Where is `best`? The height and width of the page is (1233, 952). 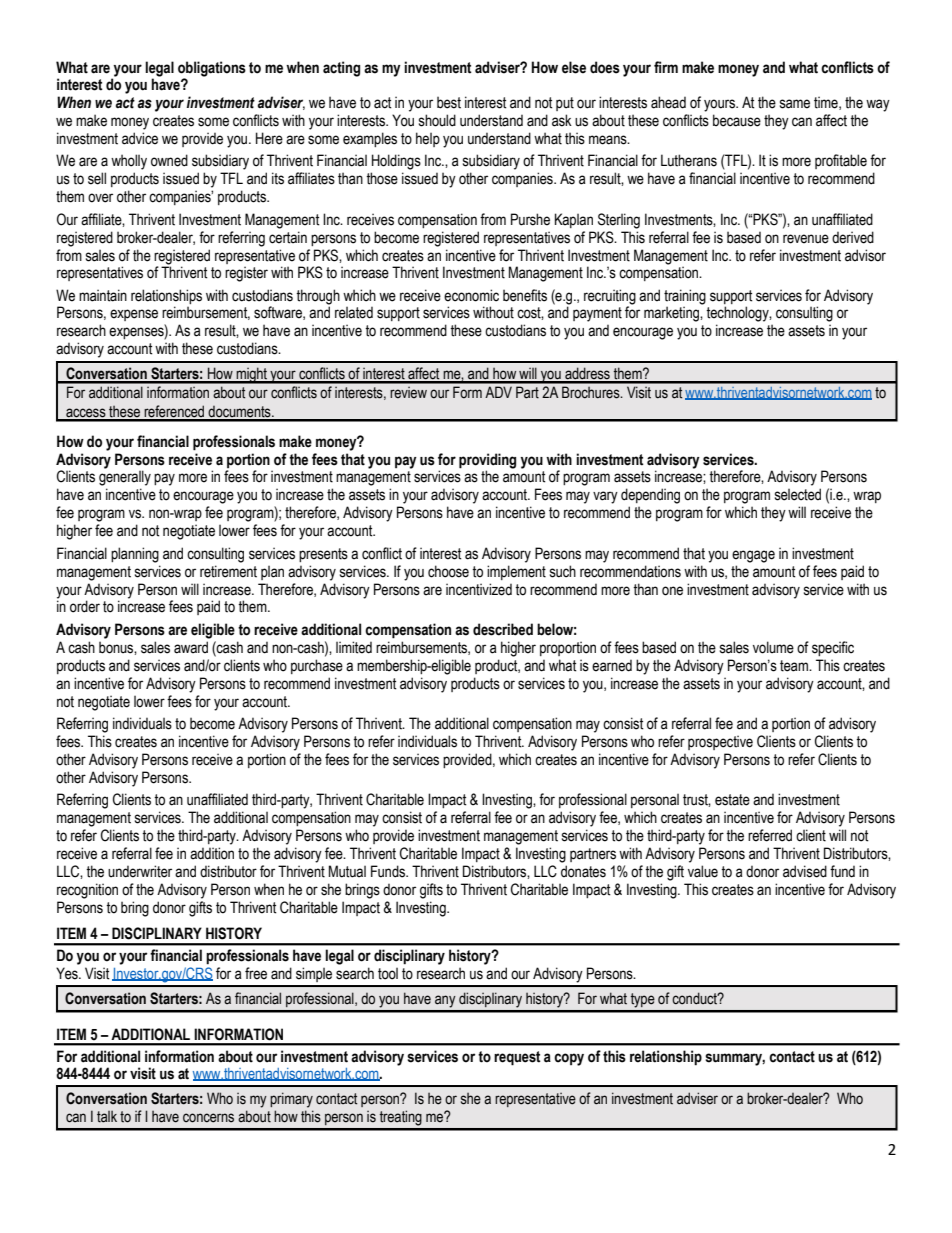 best is located at coordinates (449, 102).
